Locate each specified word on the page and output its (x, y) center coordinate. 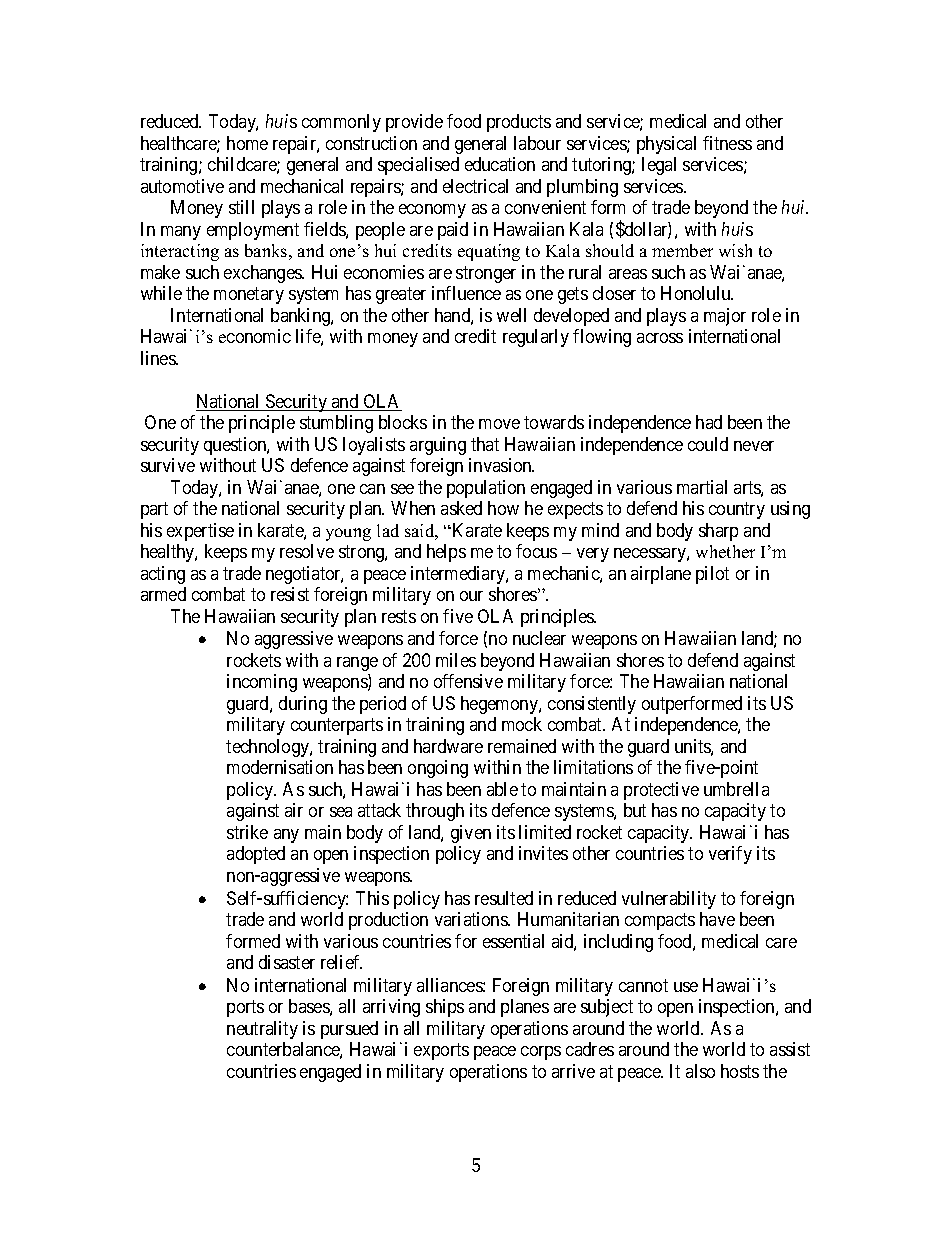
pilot (712, 575)
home (247, 143)
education (500, 164)
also (700, 1071)
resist (290, 594)
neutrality (262, 1030)
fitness (727, 143)
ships (445, 1008)
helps (446, 553)
